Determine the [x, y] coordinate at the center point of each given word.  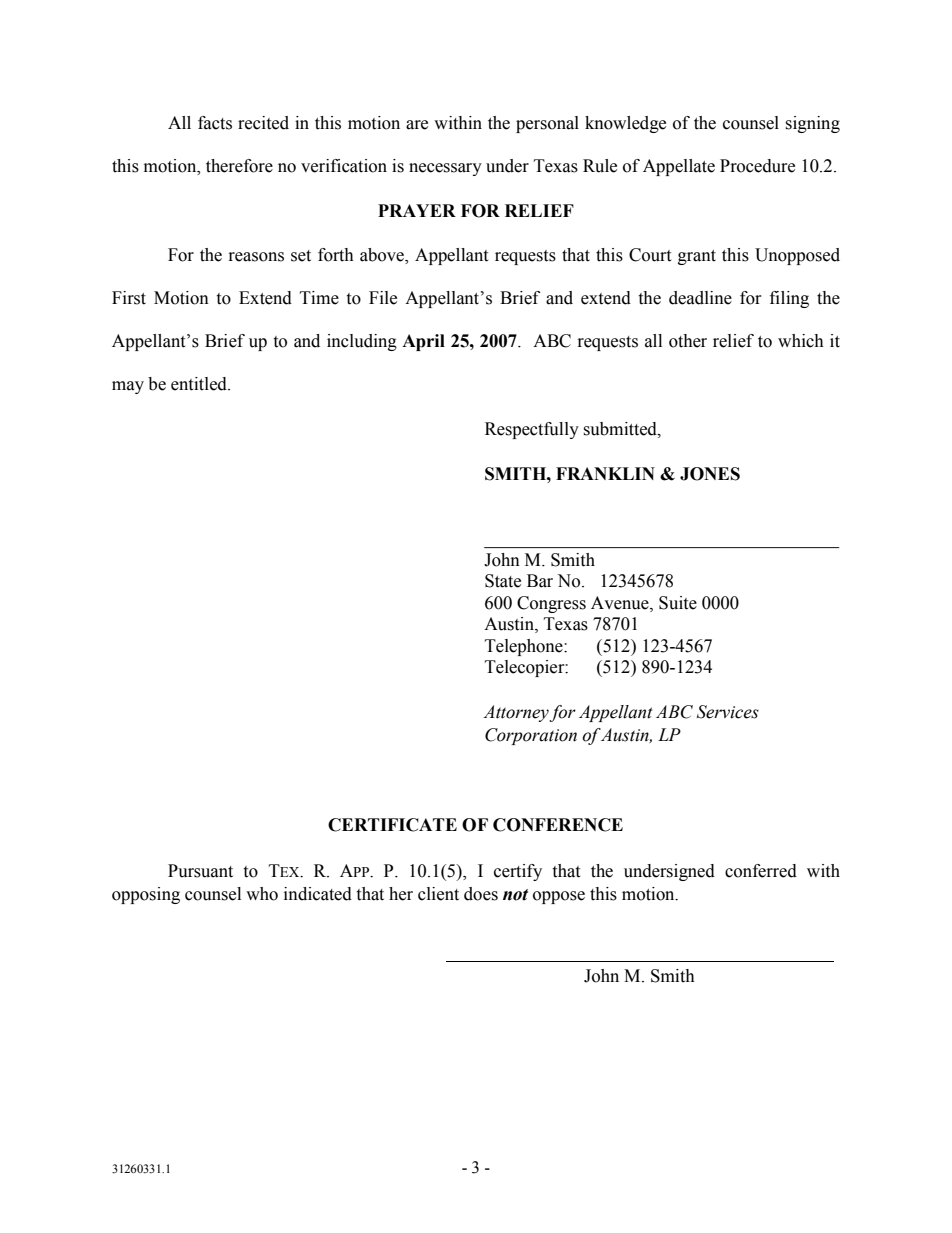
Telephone [525, 647]
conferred [761, 871]
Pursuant [200, 871]
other [688, 341]
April [423, 342]
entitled [200, 384]
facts [215, 123]
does [481, 894]
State [503, 581]
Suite [678, 603]
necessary [445, 169]
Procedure [757, 166]
